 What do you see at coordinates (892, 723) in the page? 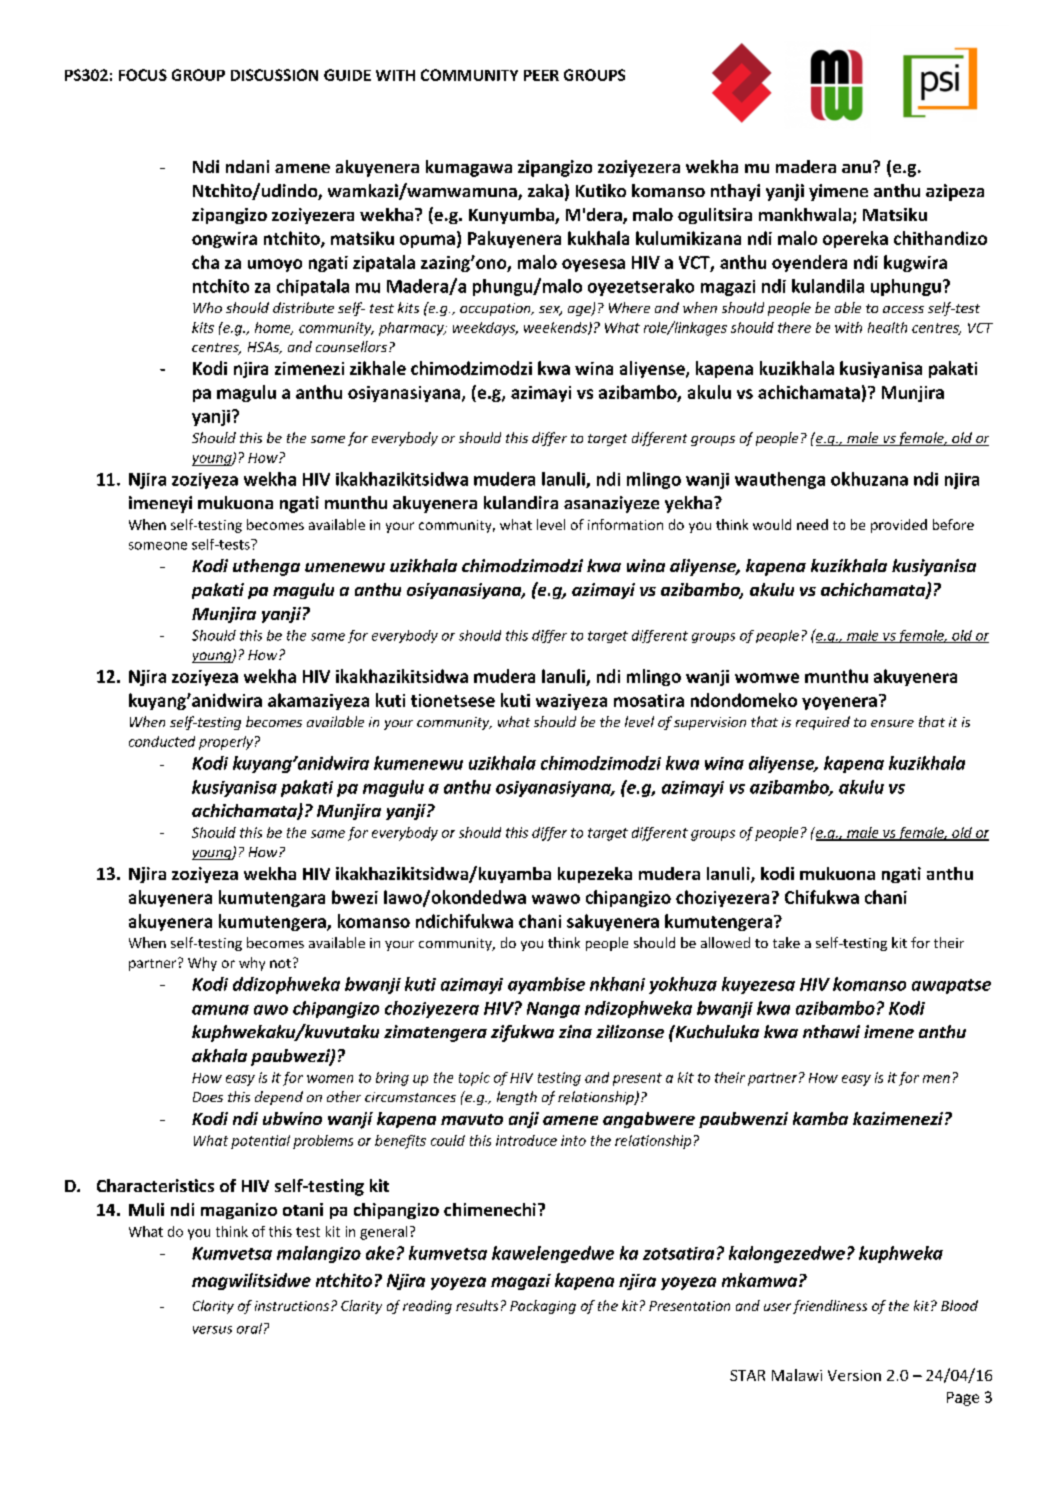
I see `ensure` at bounding box center [892, 723].
